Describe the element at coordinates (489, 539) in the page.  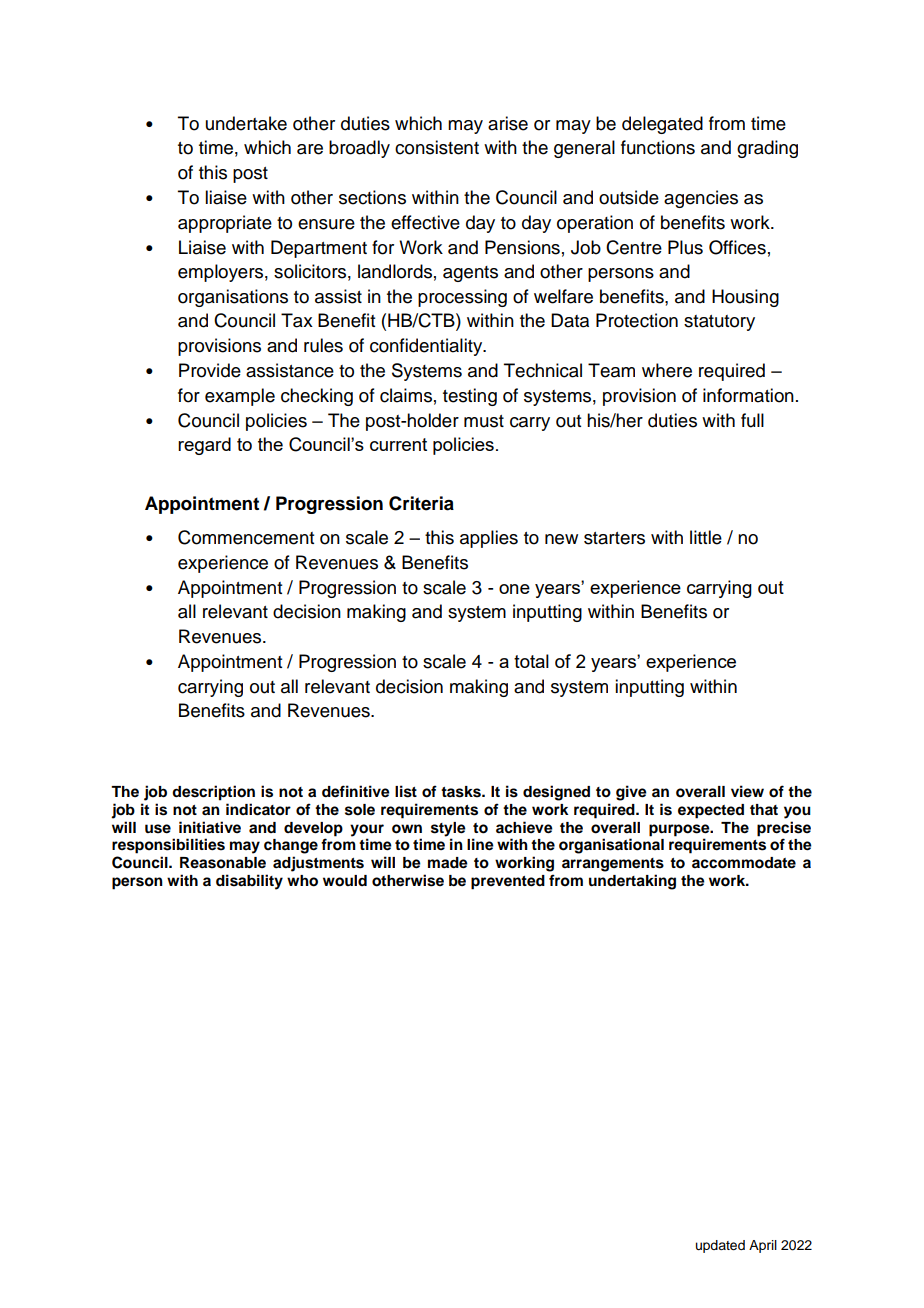
I see `applies` at that location.
